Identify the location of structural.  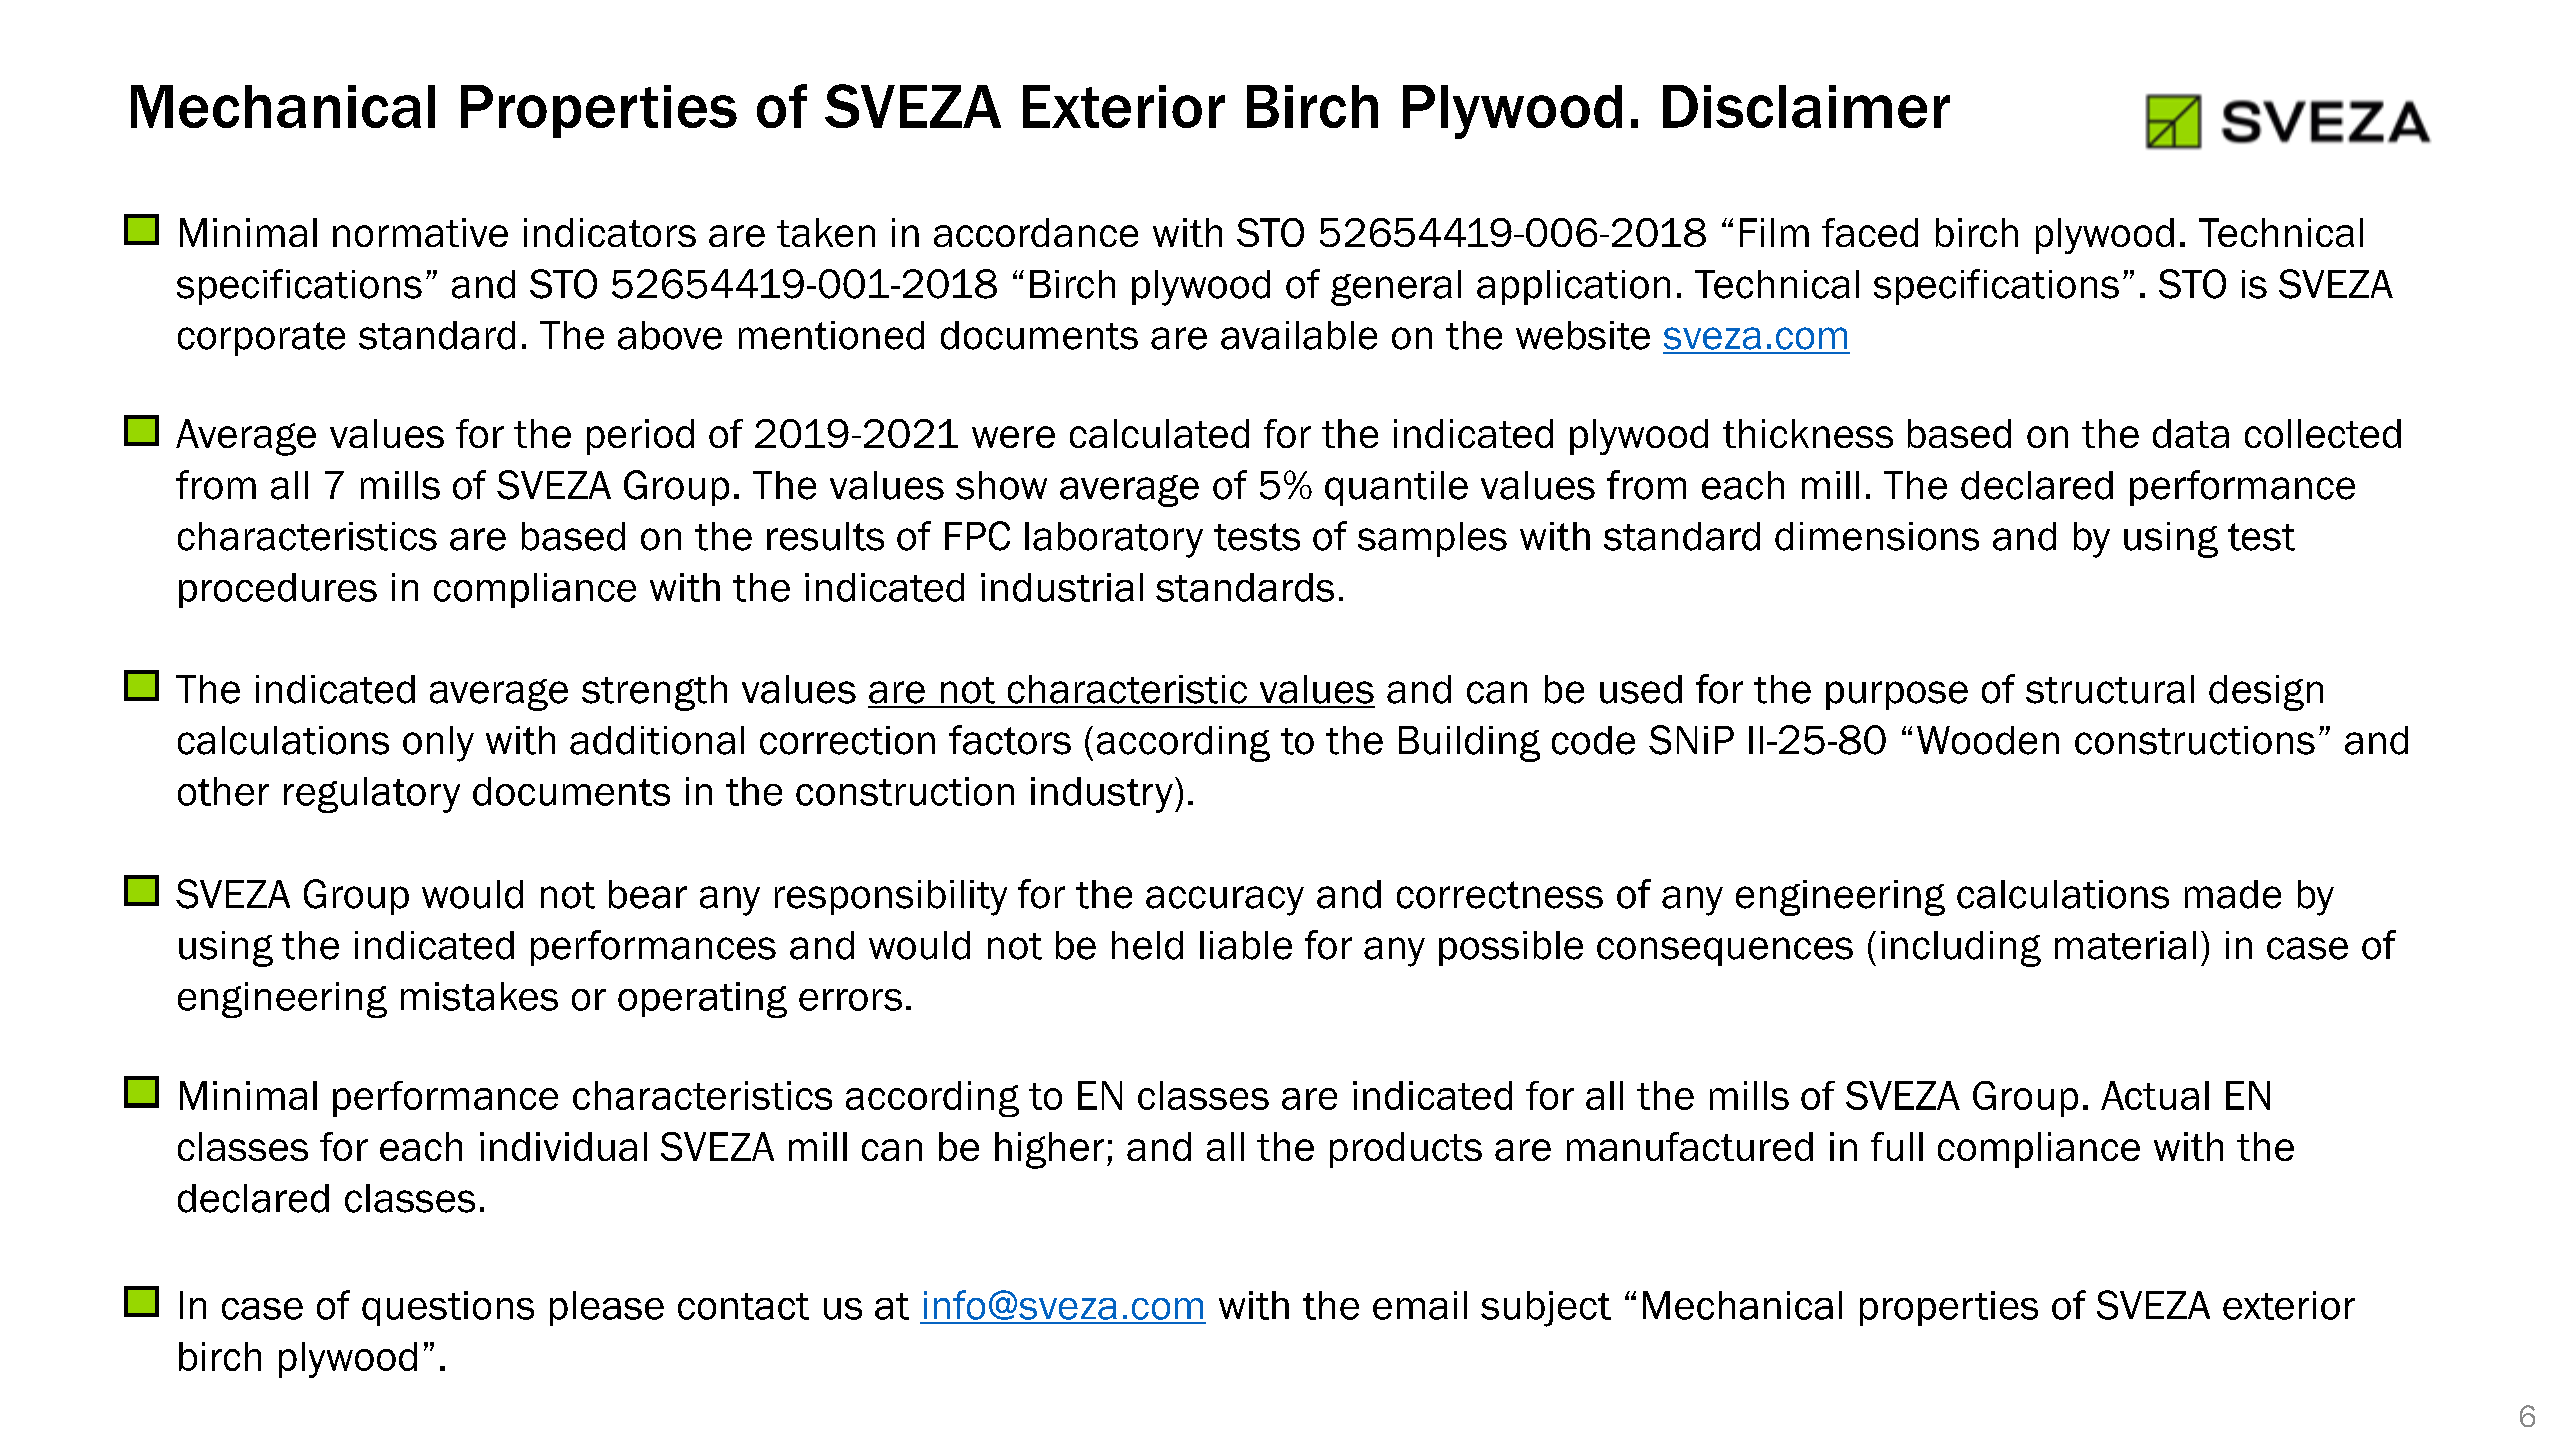
(2110, 689).
